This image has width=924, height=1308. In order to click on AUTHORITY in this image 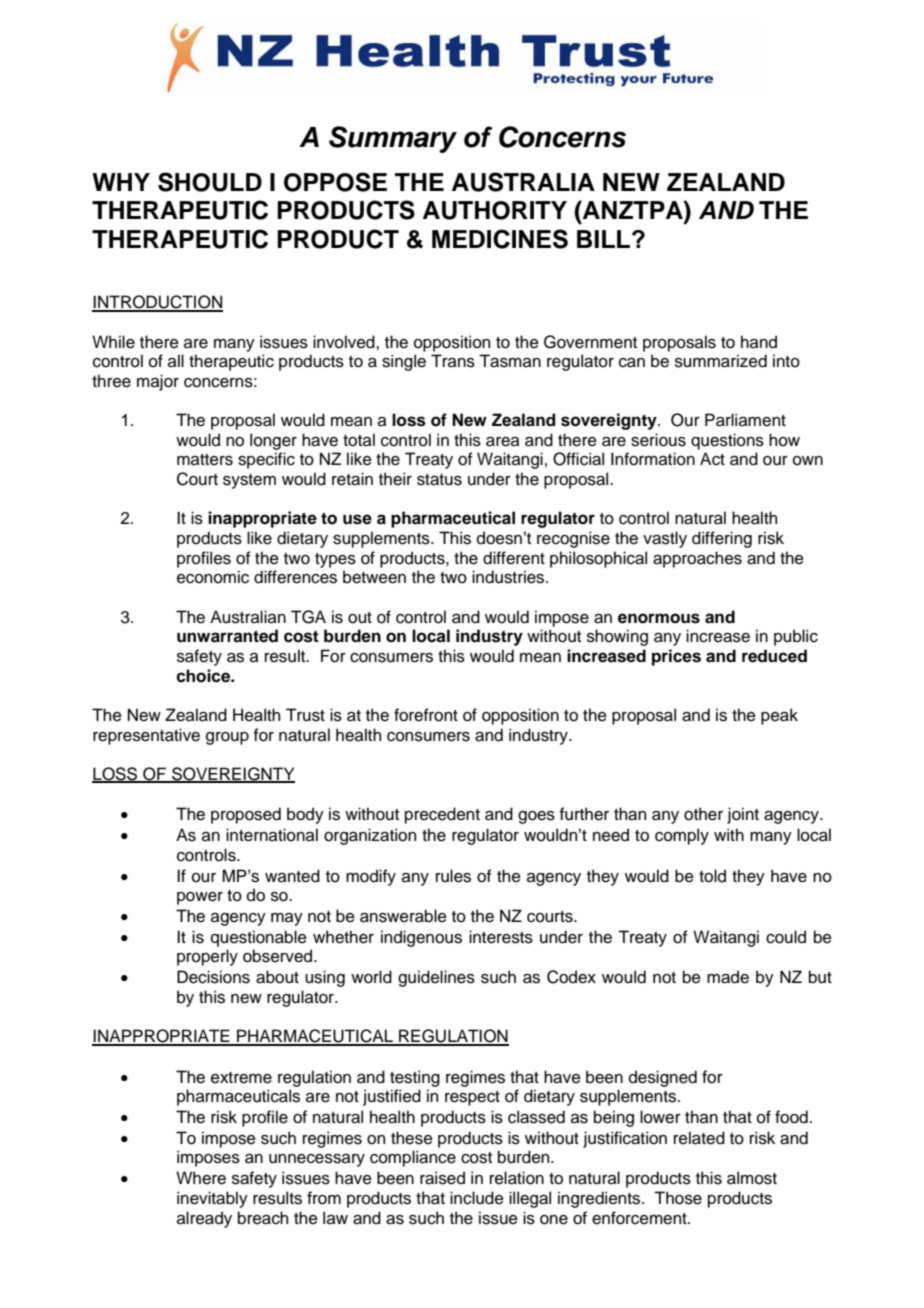, I will do `click(495, 210)`.
